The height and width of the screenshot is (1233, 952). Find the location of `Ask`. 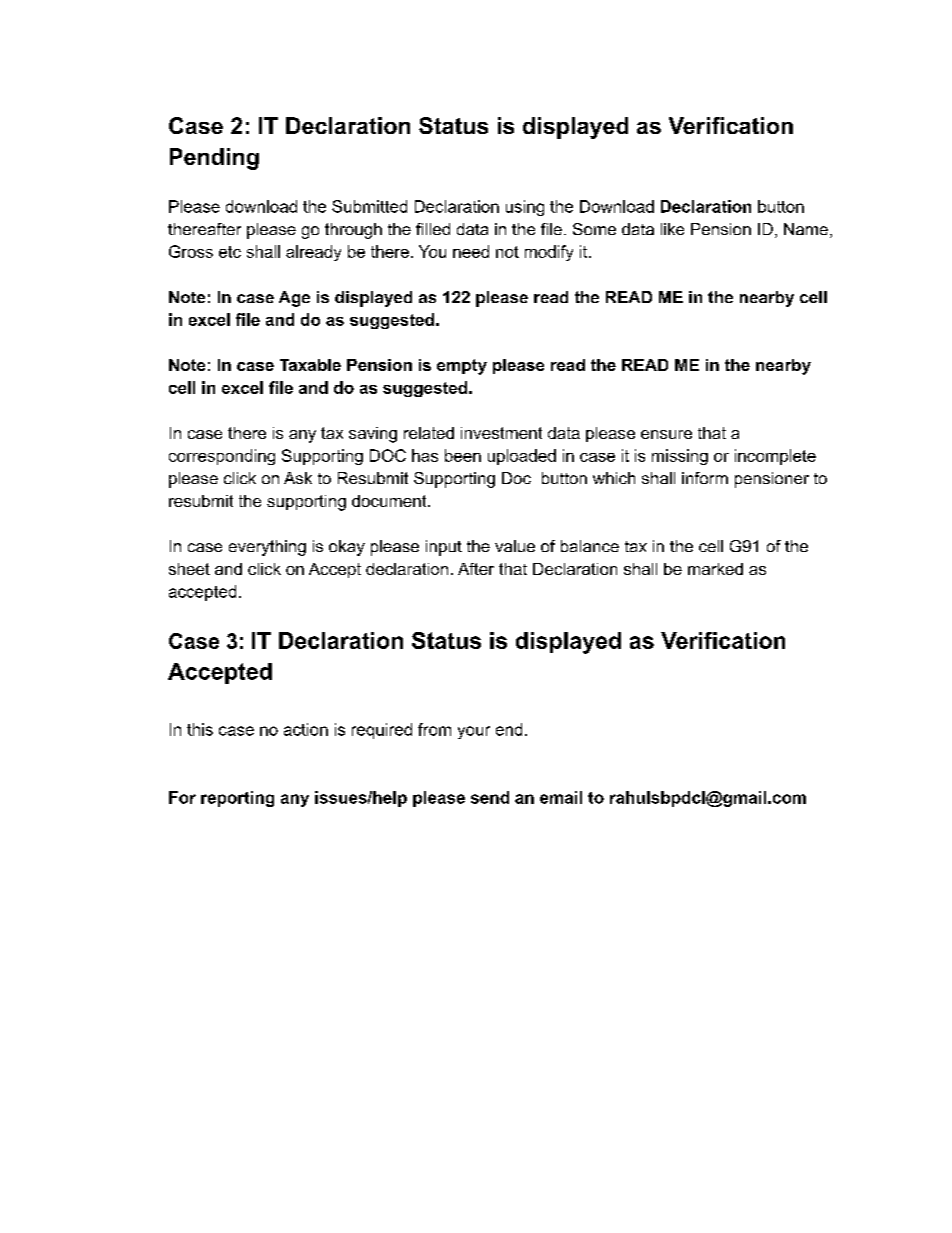

Ask is located at coordinates (298, 478).
